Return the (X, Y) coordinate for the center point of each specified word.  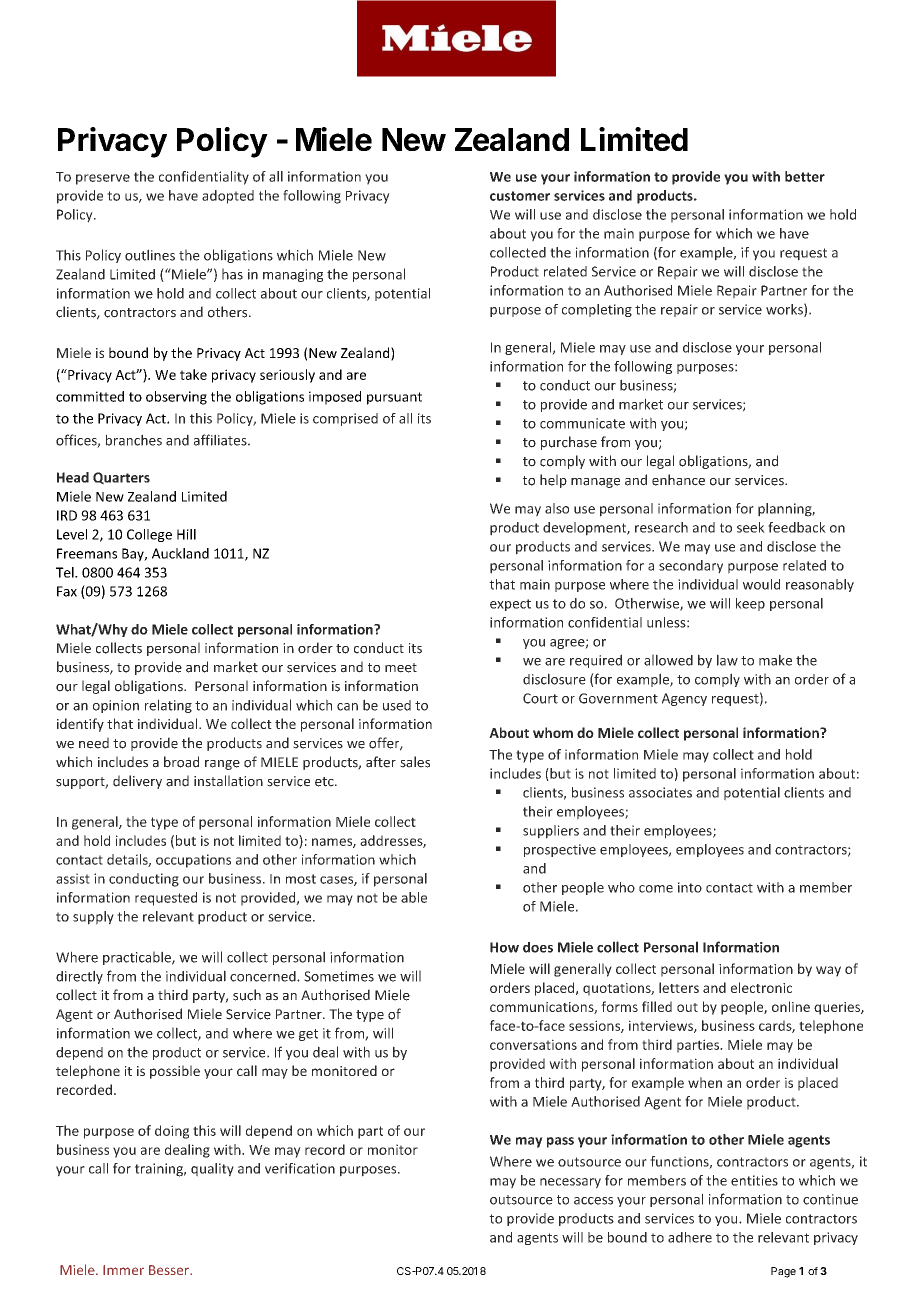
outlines (150, 255)
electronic (761, 987)
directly (79, 977)
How (504, 947)
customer (520, 196)
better (805, 176)
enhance (678, 480)
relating (168, 706)
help (553, 481)
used (397, 705)
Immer (123, 1270)
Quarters (121, 478)
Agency (684, 699)
